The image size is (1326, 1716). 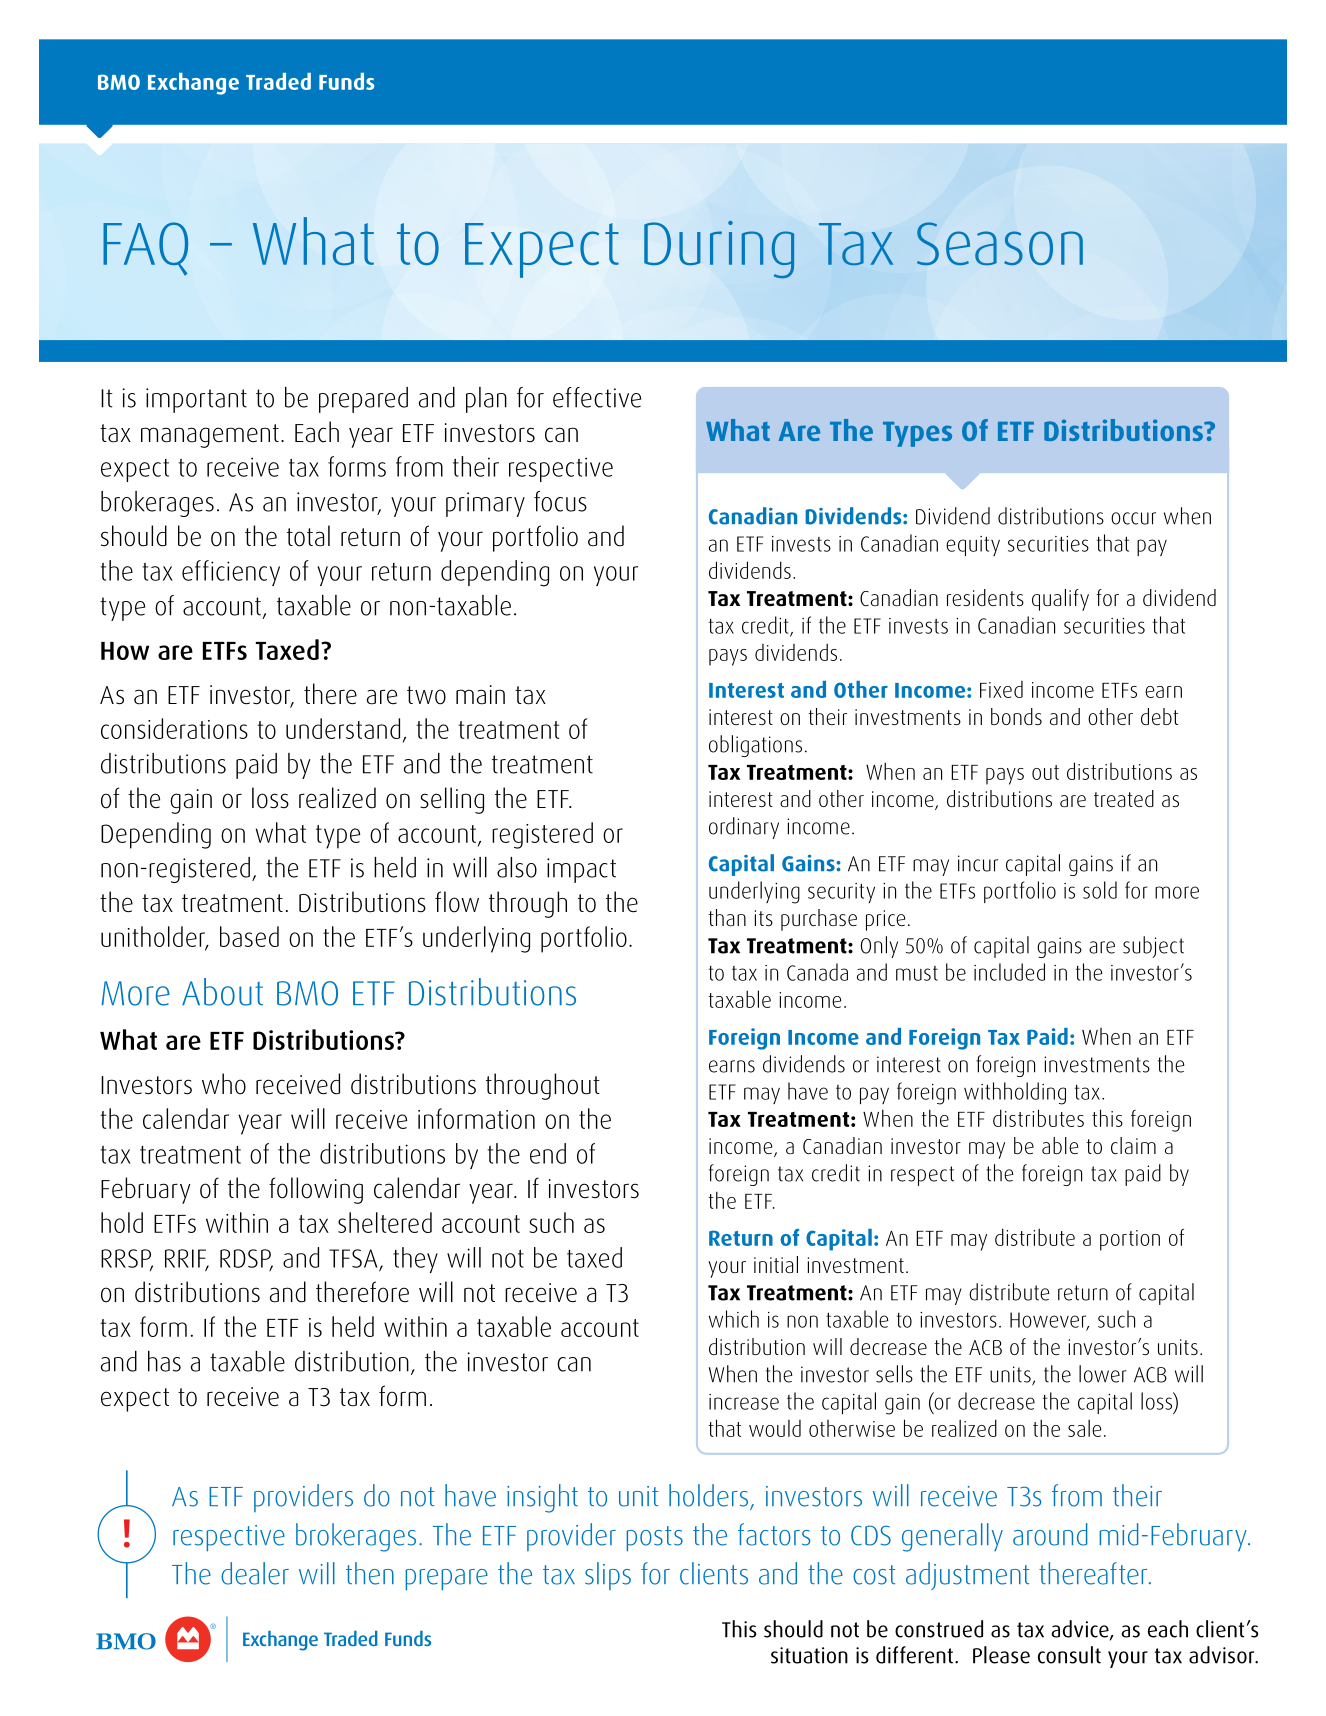 What do you see at coordinates (776, 1264) in the page?
I see `initial` at bounding box center [776, 1264].
